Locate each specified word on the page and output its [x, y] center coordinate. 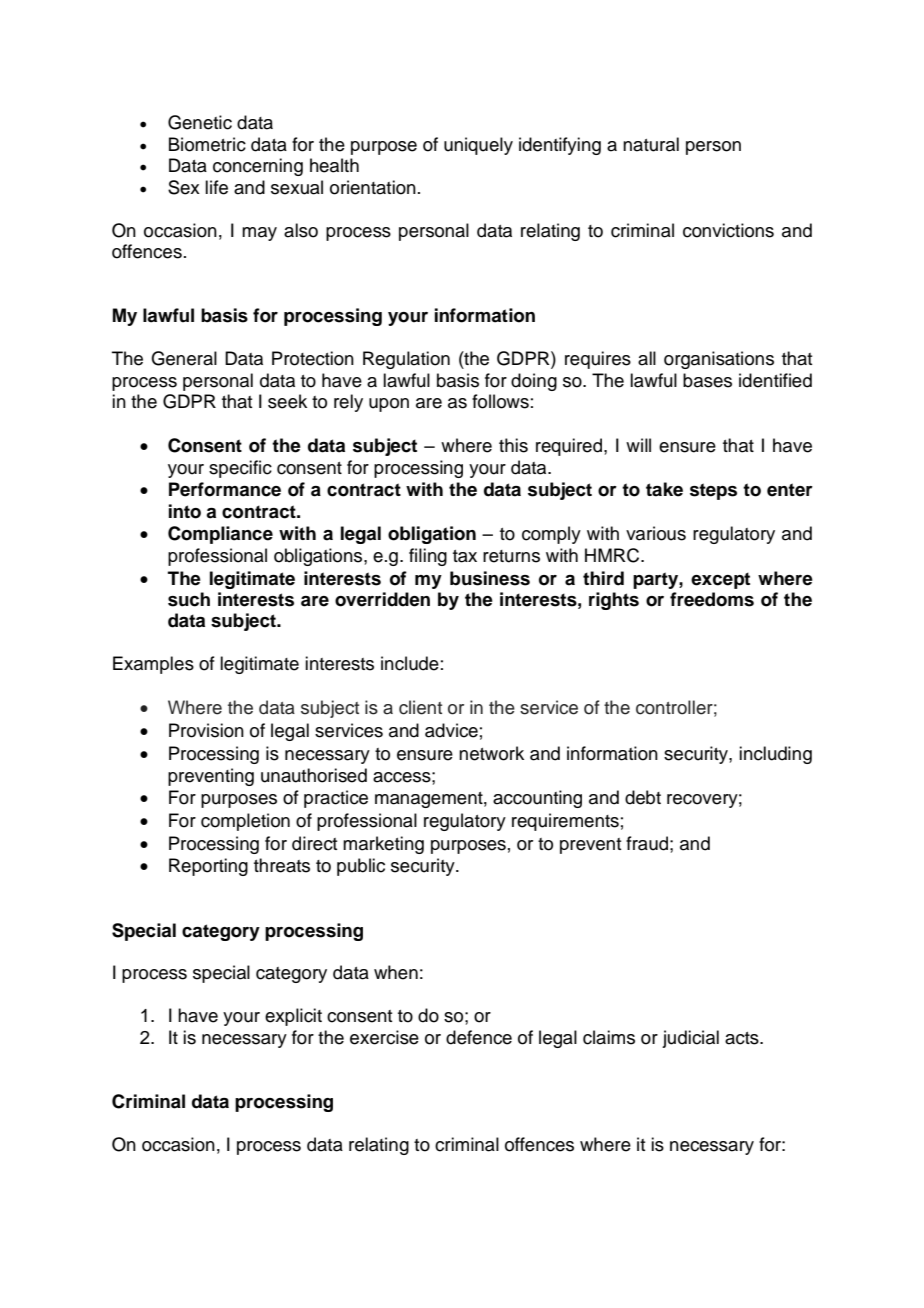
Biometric [207, 144]
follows [500, 401]
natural [651, 144]
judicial [690, 1039]
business [490, 578]
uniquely [478, 146]
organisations [719, 360]
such [189, 599]
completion [245, 822]
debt [643, 797]
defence [479, 1037]
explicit [293, 1017]
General [184, 358]
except [720, 580]
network [491, 753]
